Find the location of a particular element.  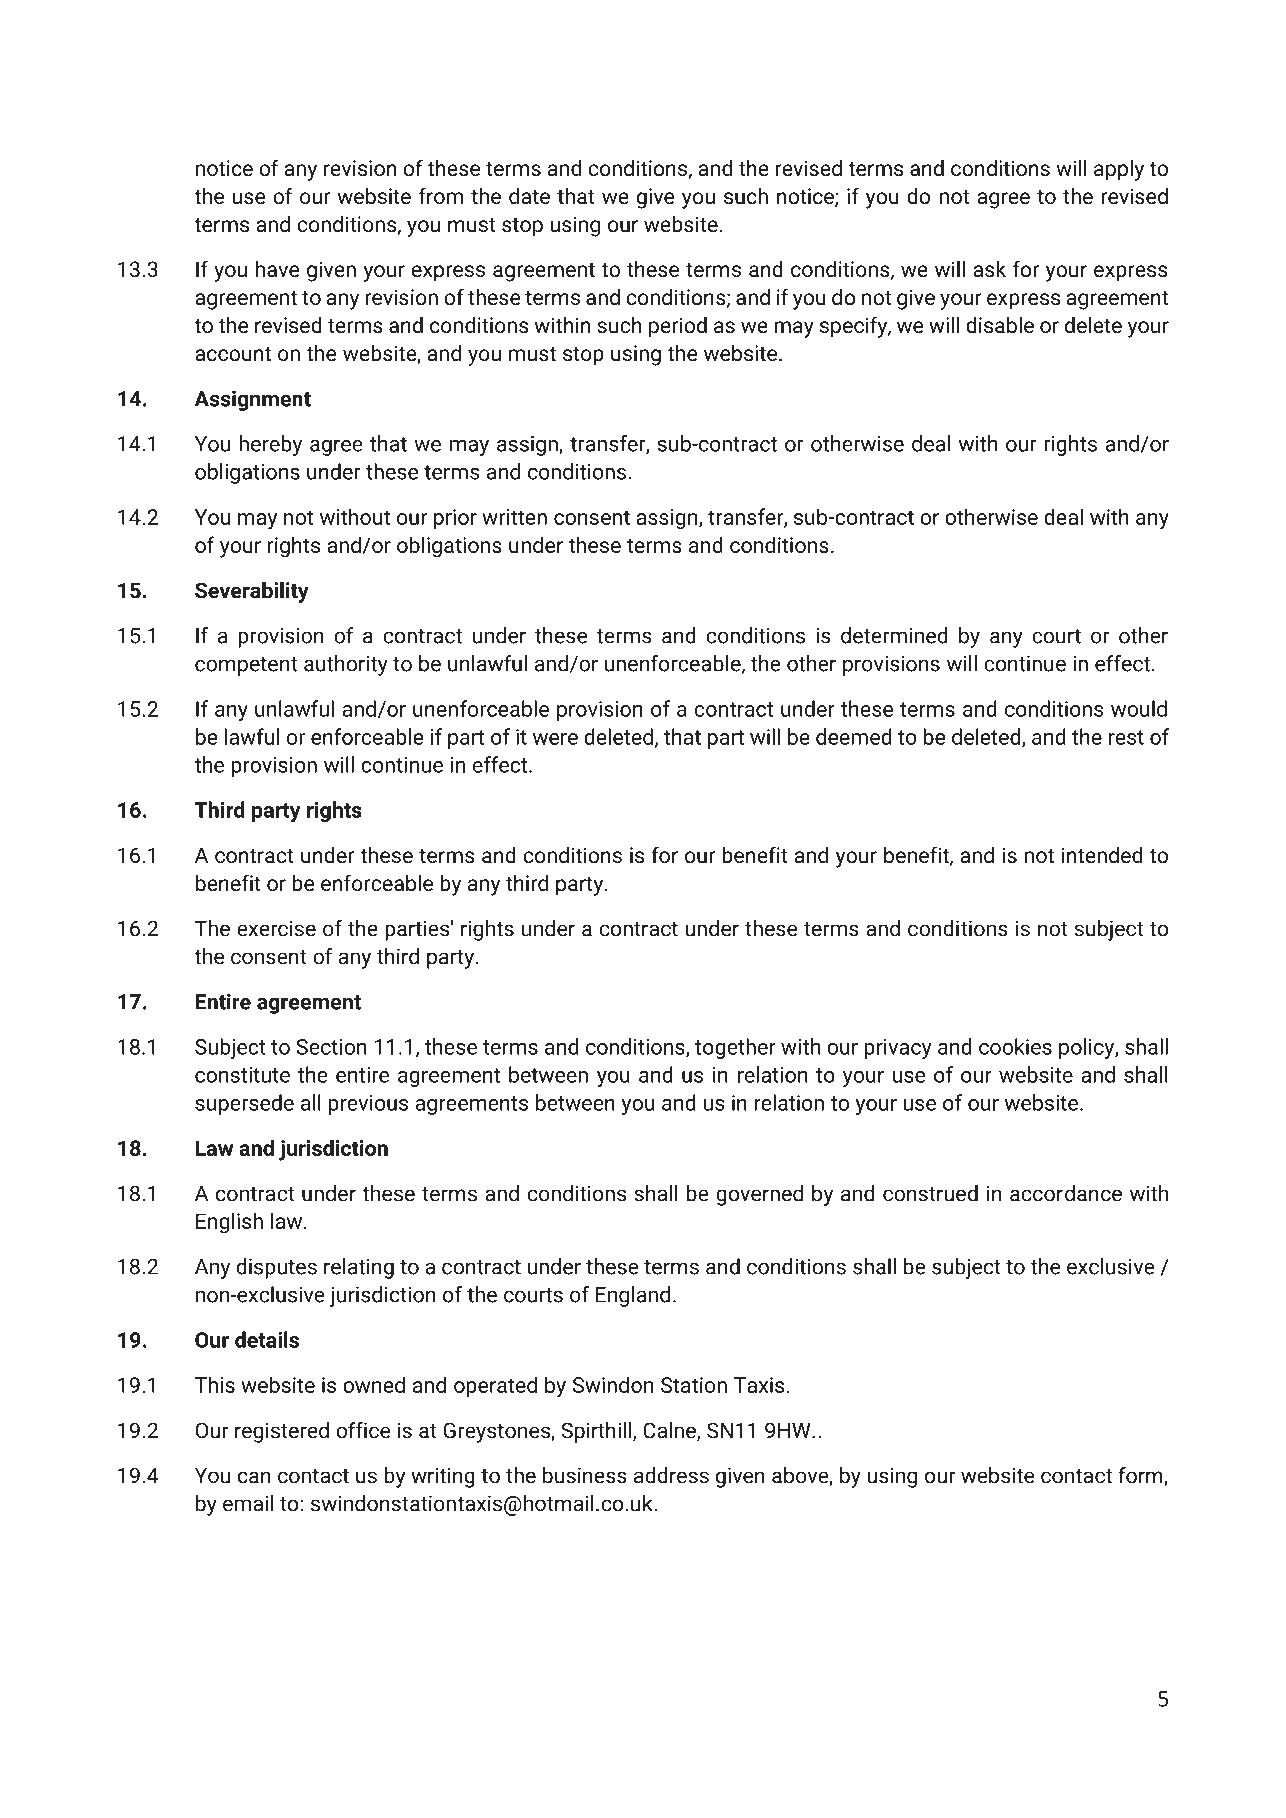

date is located at coordinates (529, 196).
